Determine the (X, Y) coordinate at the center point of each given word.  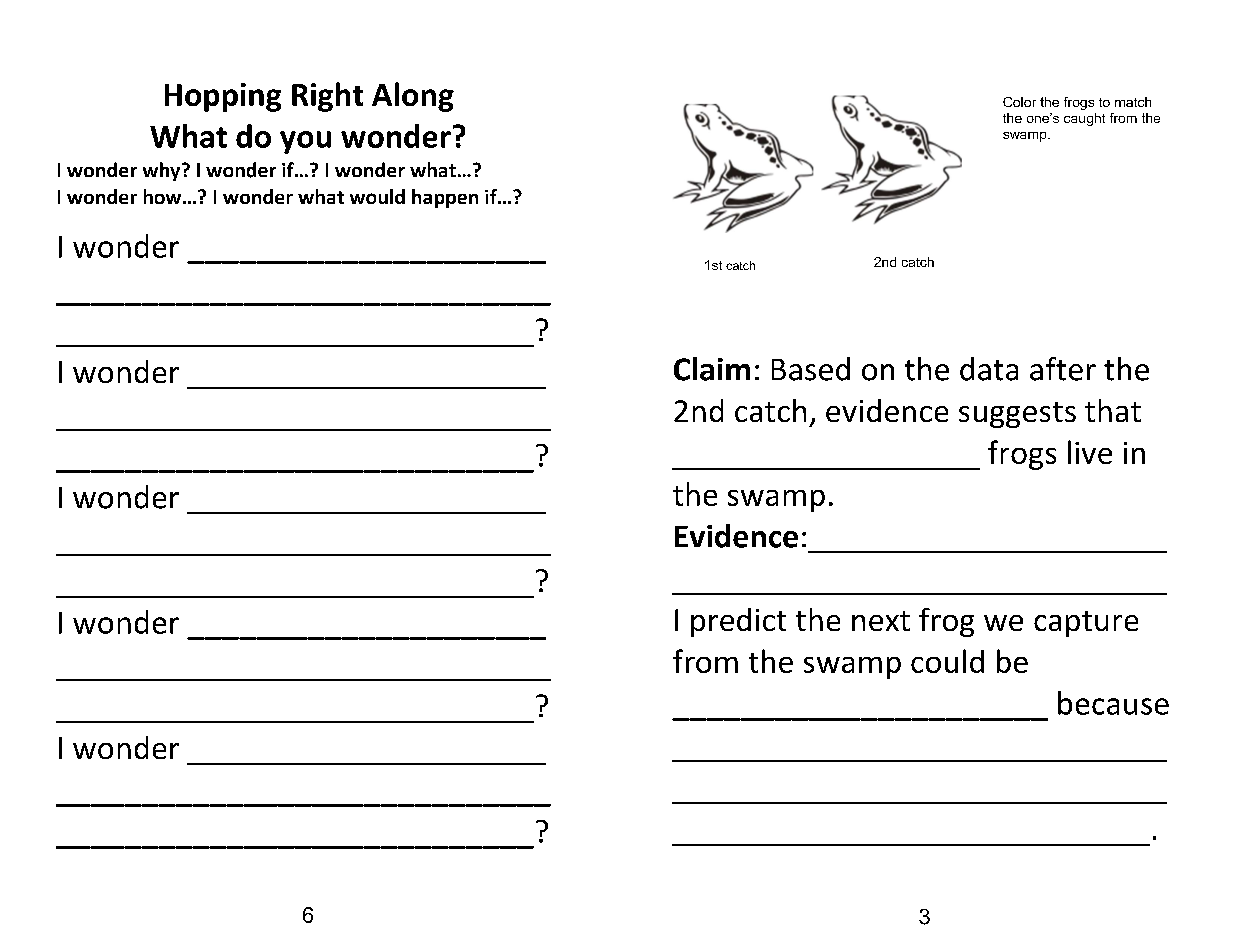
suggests (1017, 415)
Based (811, 369)
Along (413, 97)
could (947, 661)
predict (738, 622)
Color (1019, 102)
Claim (712, 369)
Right (327, 97)
